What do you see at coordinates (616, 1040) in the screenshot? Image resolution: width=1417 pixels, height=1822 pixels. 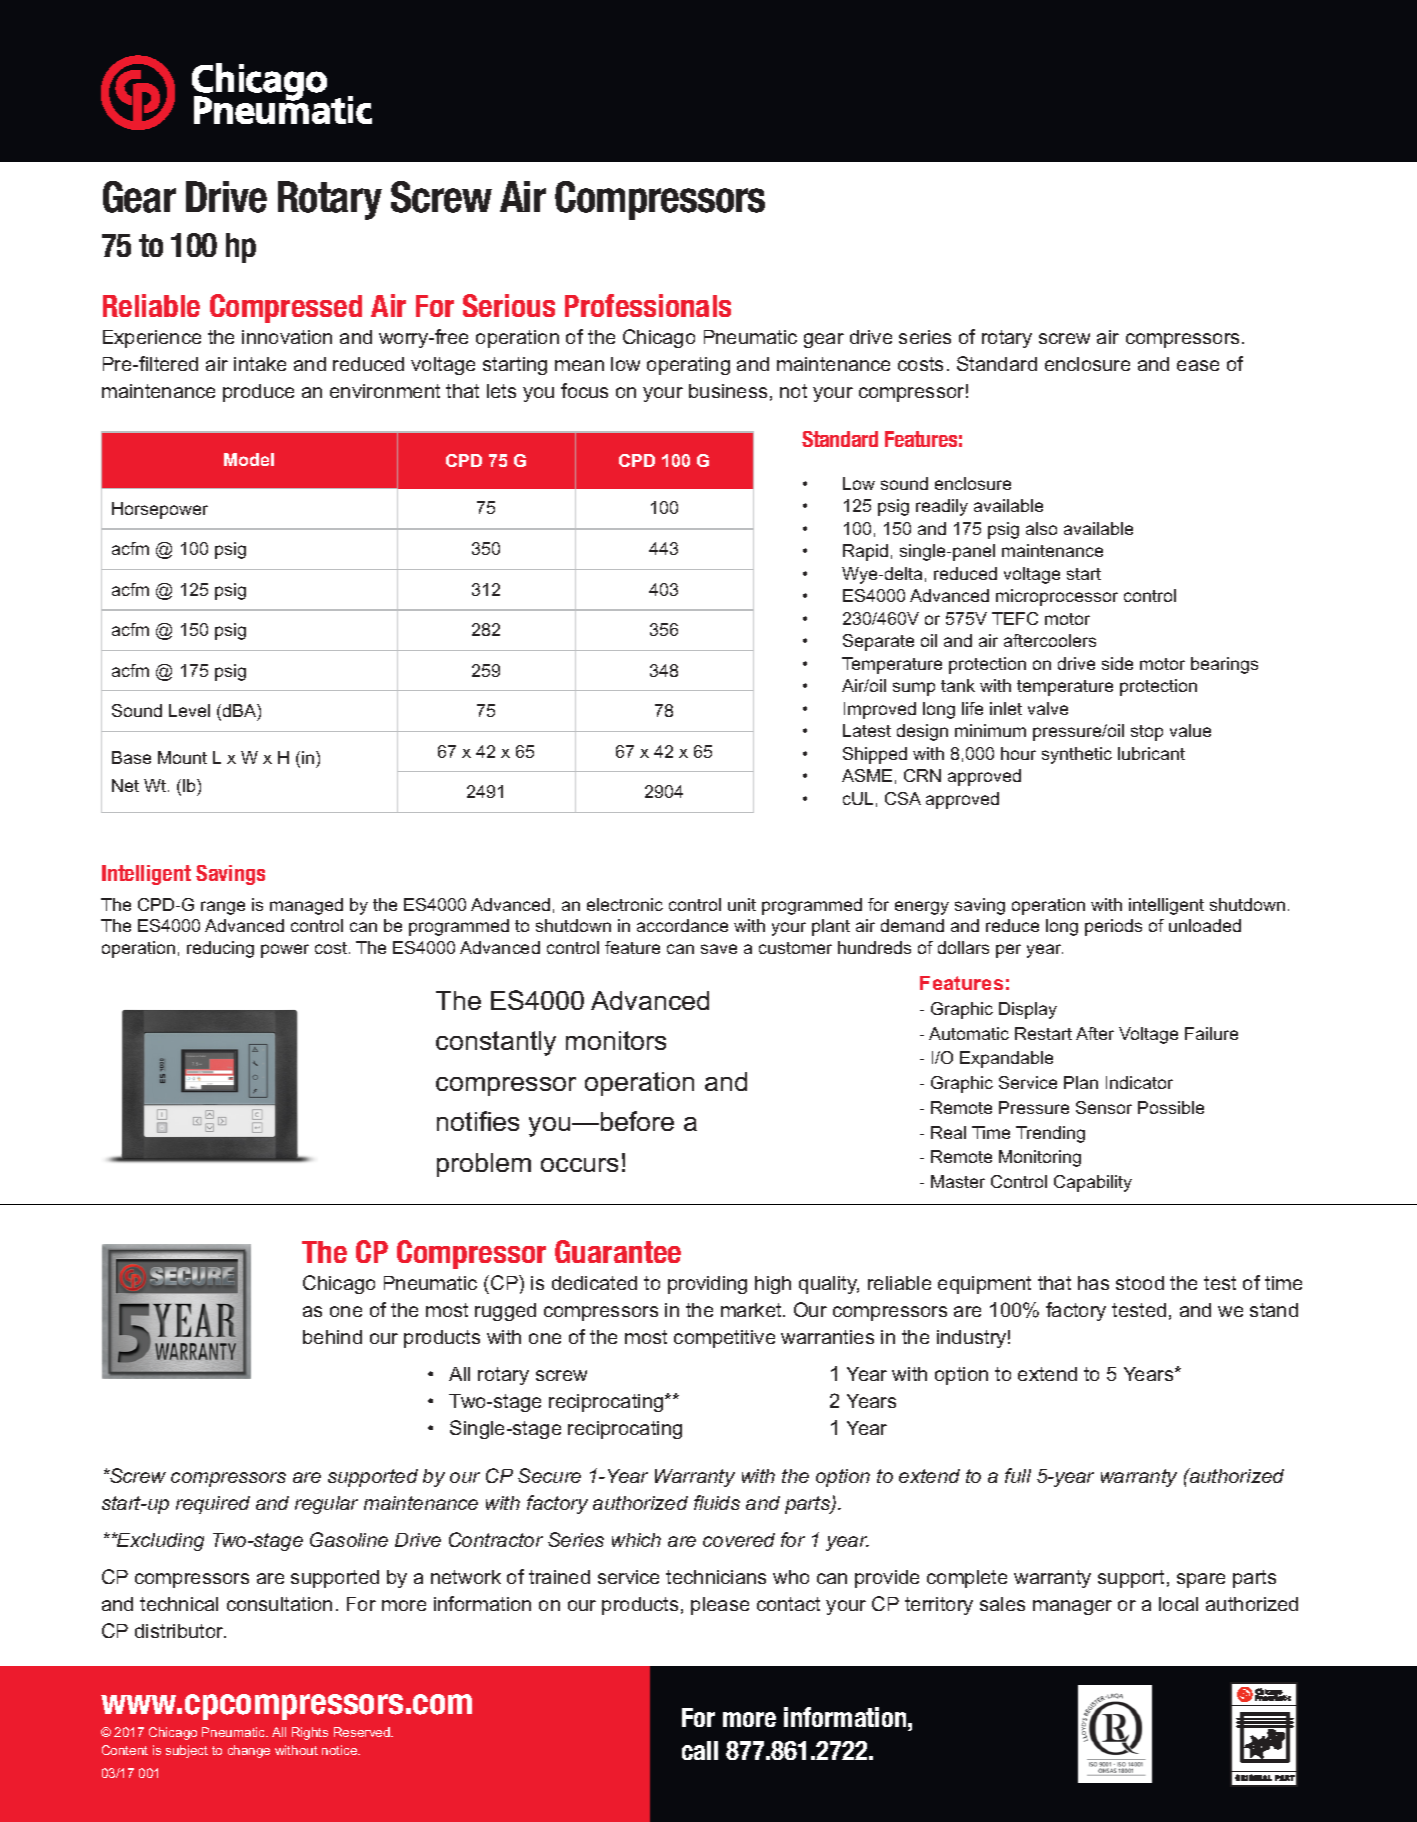 I see `monitors` at bounding box center [616, 1040].
